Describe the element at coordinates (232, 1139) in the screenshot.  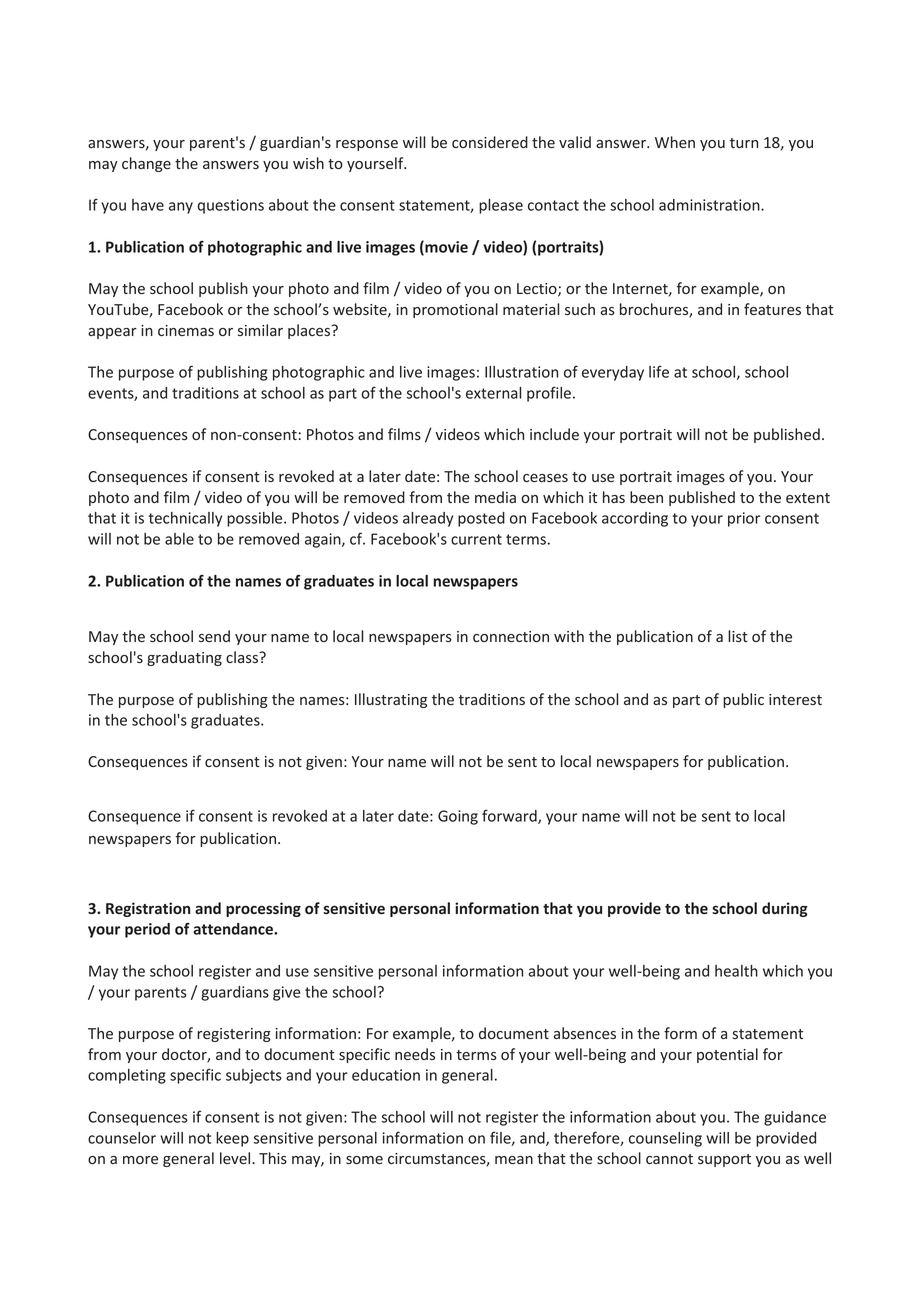
I see `keep` at that location.
